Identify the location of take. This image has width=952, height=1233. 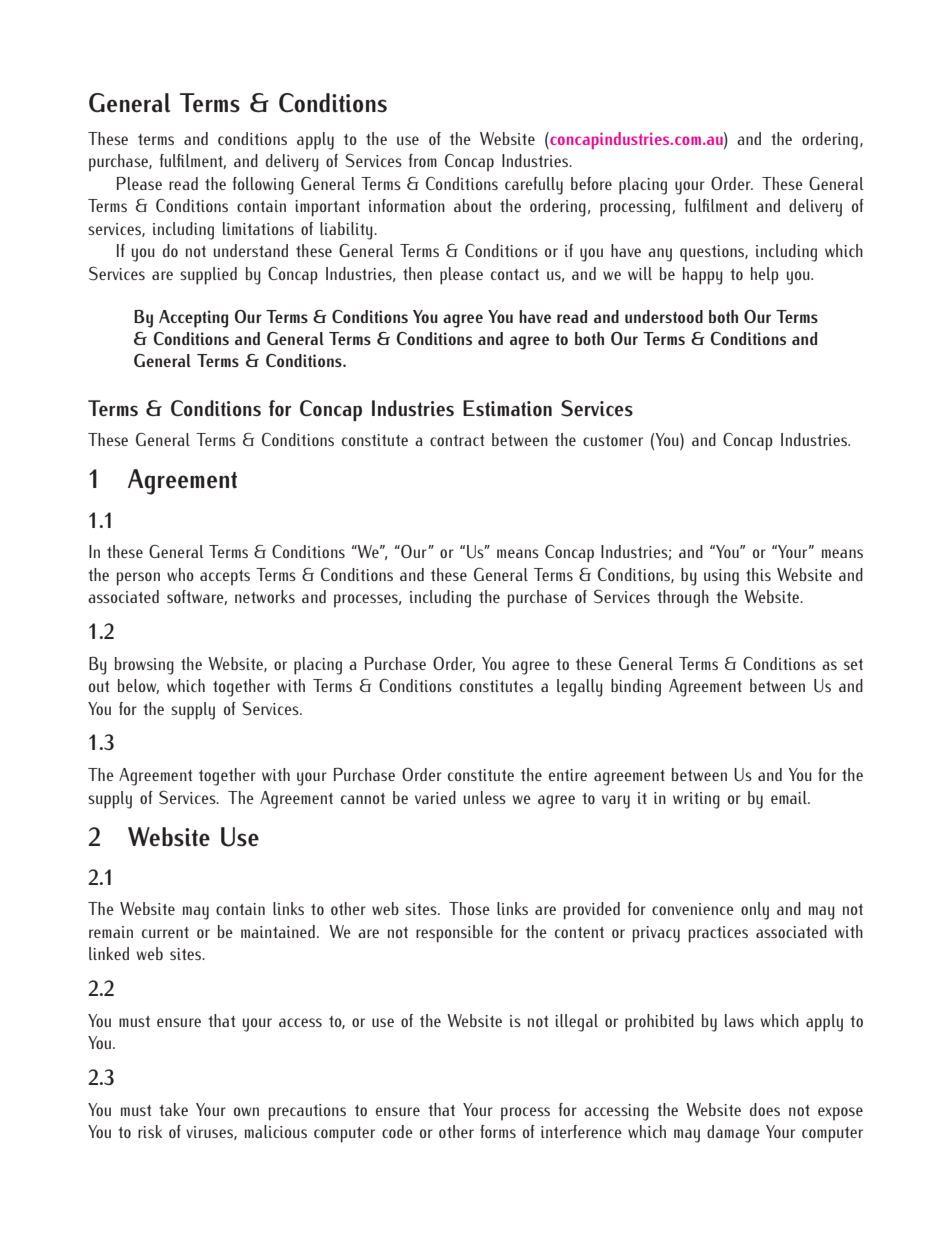
(173, 1109).
